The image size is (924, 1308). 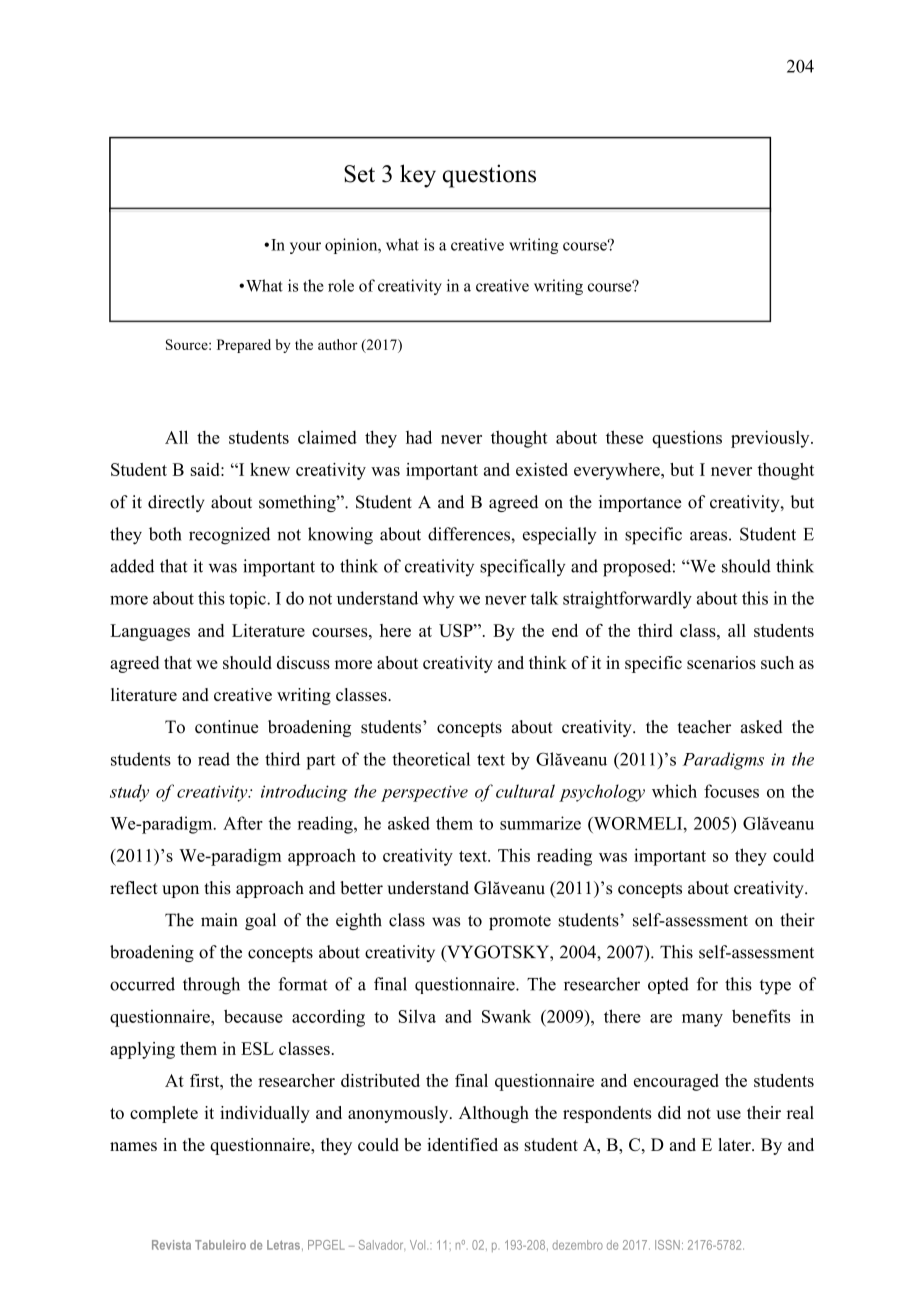 What do you see at coordinates (668, 985) in the page?
I see `opted` at bounding box center [668, 985].
